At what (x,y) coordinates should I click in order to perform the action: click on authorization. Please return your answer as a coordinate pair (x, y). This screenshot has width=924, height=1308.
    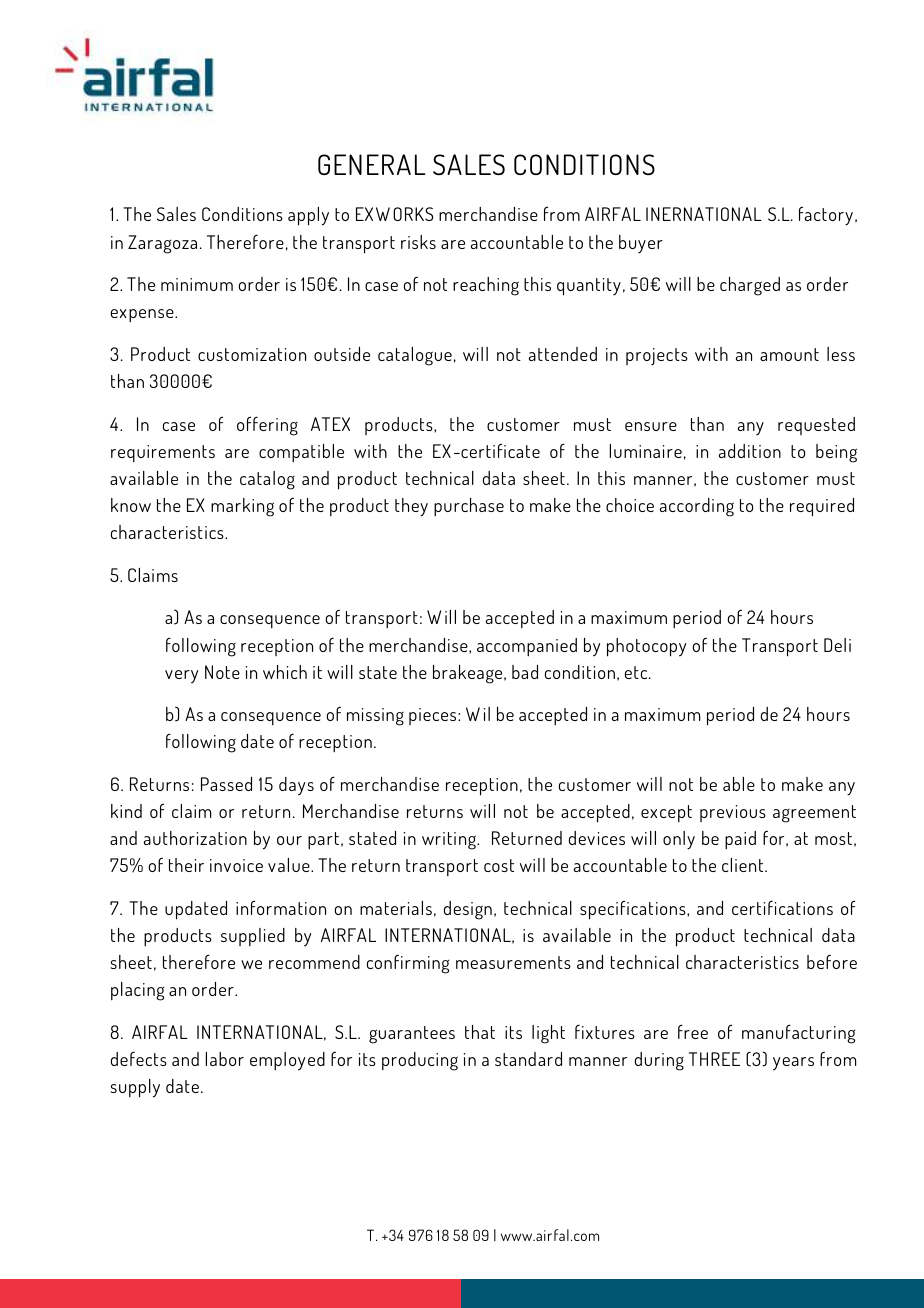
    Looking at the image, I should click on (195, 838).
